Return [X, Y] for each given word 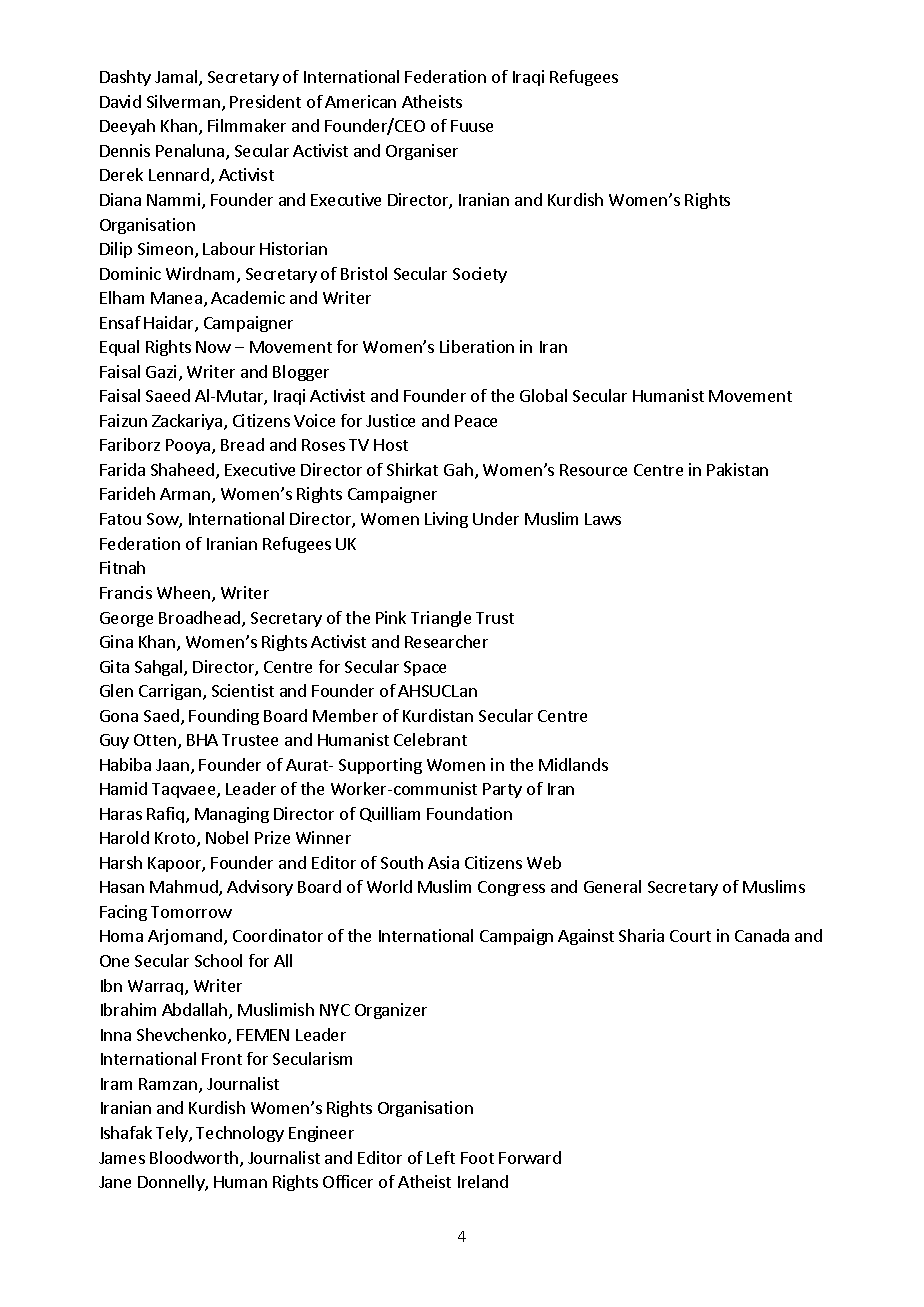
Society [480, 275]
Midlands [573, 764]
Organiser [422, 152]
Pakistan [737, 469]
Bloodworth [194, 1157]
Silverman [183, 101]
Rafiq [165, 815]
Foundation [469, 813]
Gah [458, 469]
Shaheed [184, 471]
